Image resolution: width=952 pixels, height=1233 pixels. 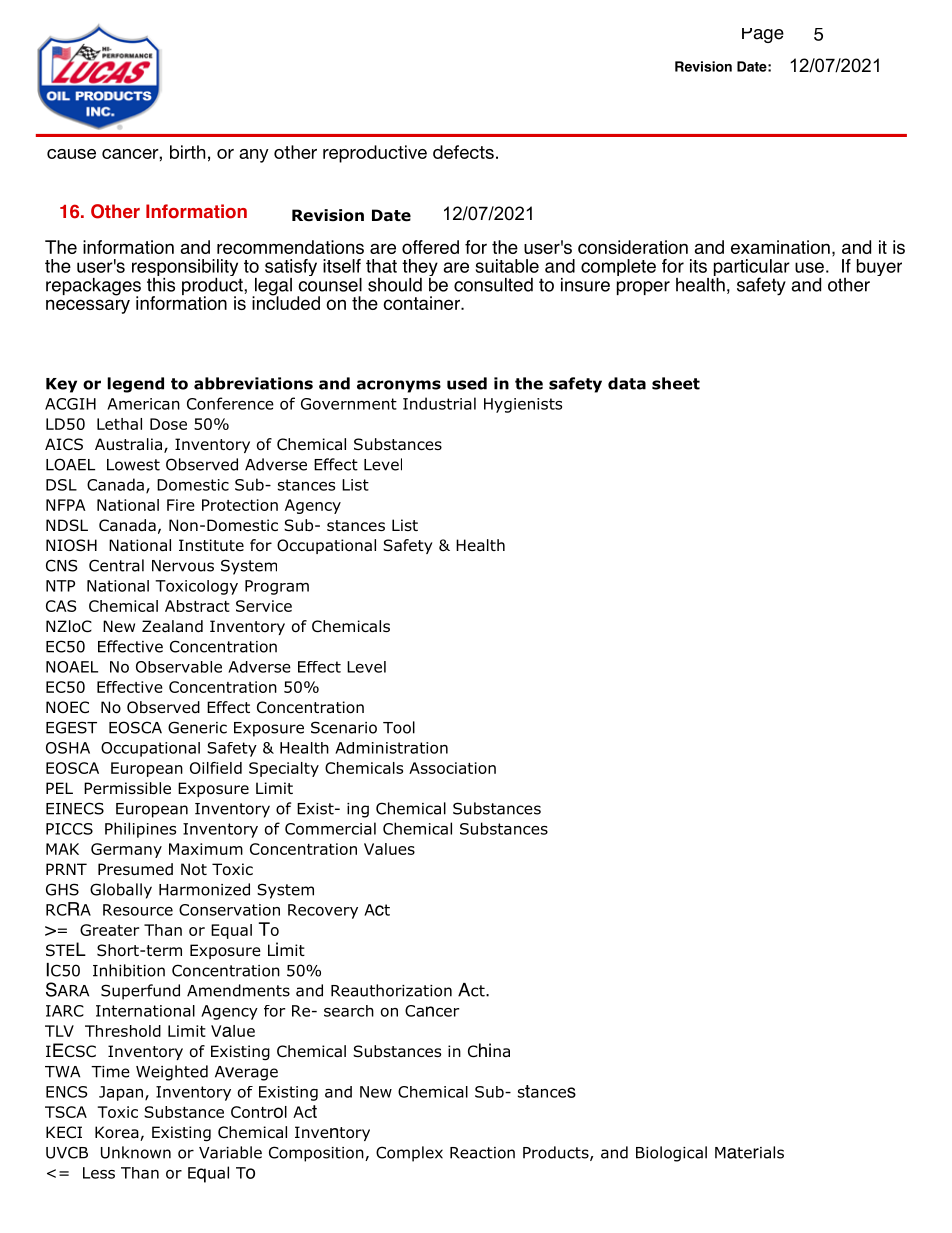 I want to click on legend, so click(x=135, y=385).
